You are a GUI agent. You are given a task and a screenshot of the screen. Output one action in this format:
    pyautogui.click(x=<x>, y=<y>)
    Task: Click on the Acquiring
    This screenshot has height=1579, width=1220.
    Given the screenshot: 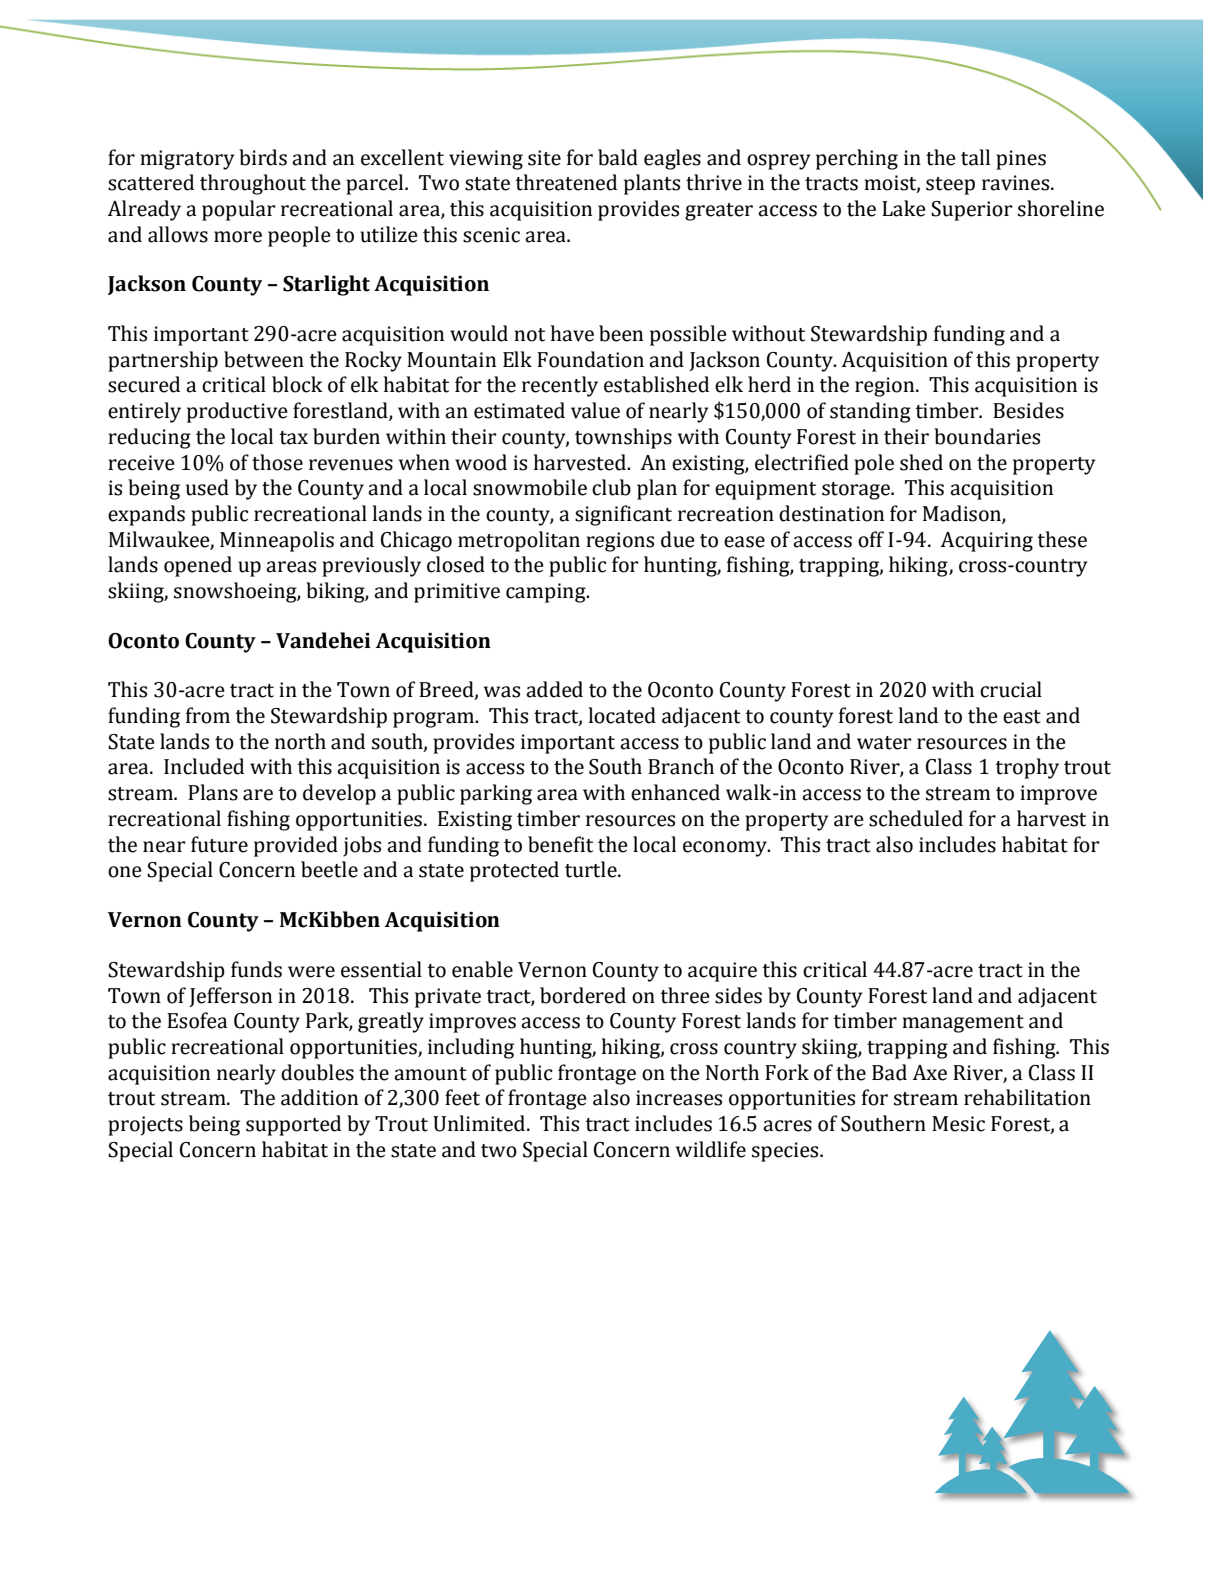 What is the action you would take?
    pyautogui.click(x=986, y=542)
